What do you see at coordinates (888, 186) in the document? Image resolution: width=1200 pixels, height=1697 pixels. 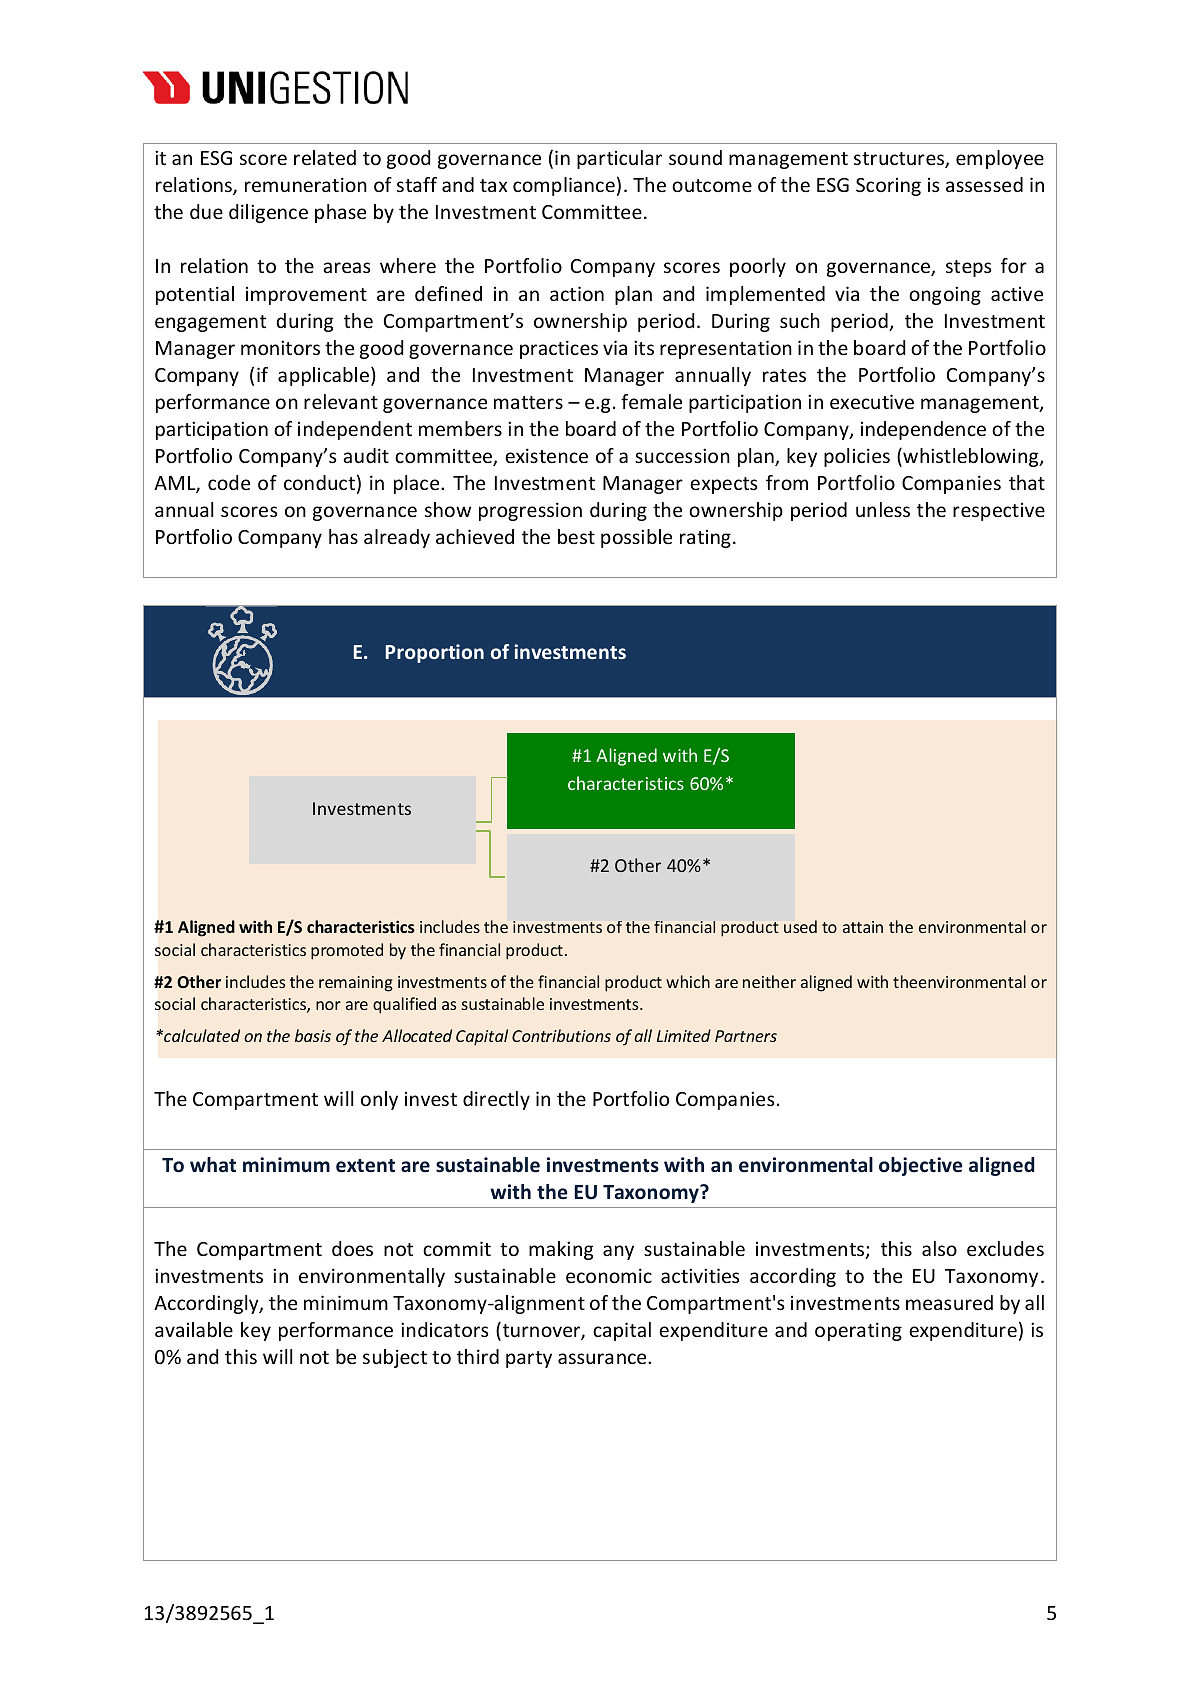 I see `Scoring` at bounding box center [888, 186].
